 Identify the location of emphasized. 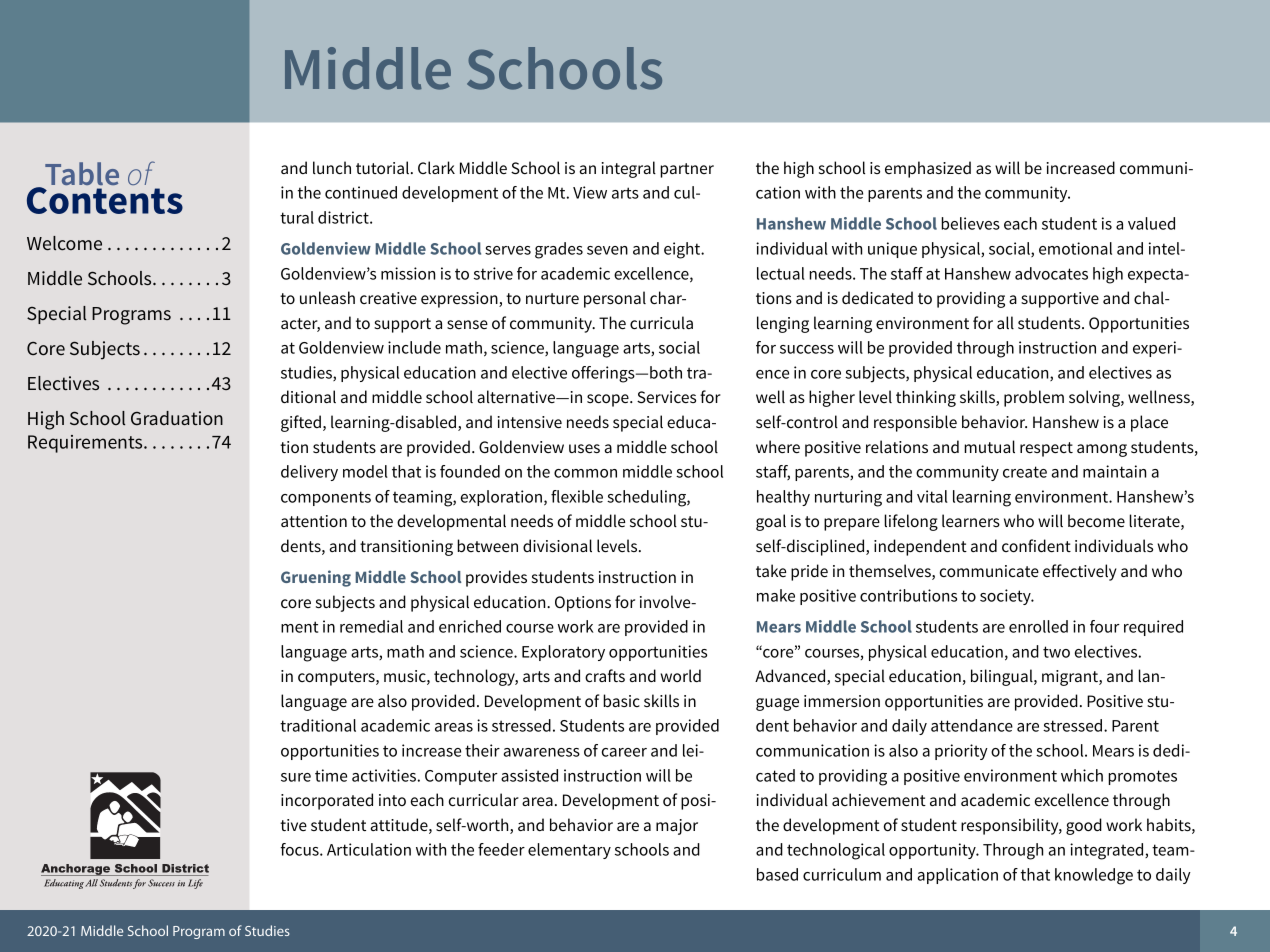
(928, 169).
